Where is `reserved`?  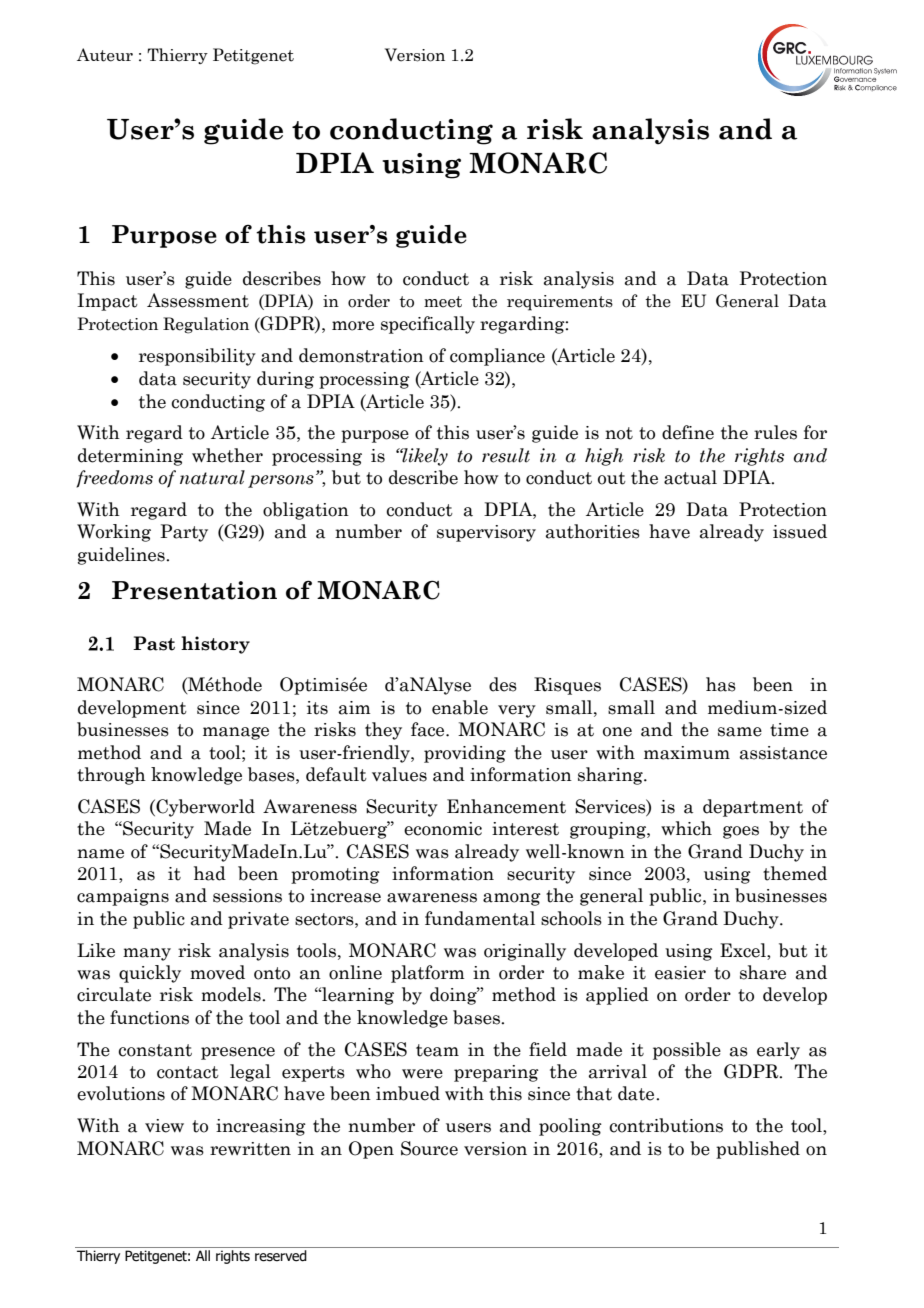
reserved is located at coordinates (281, 1256).
